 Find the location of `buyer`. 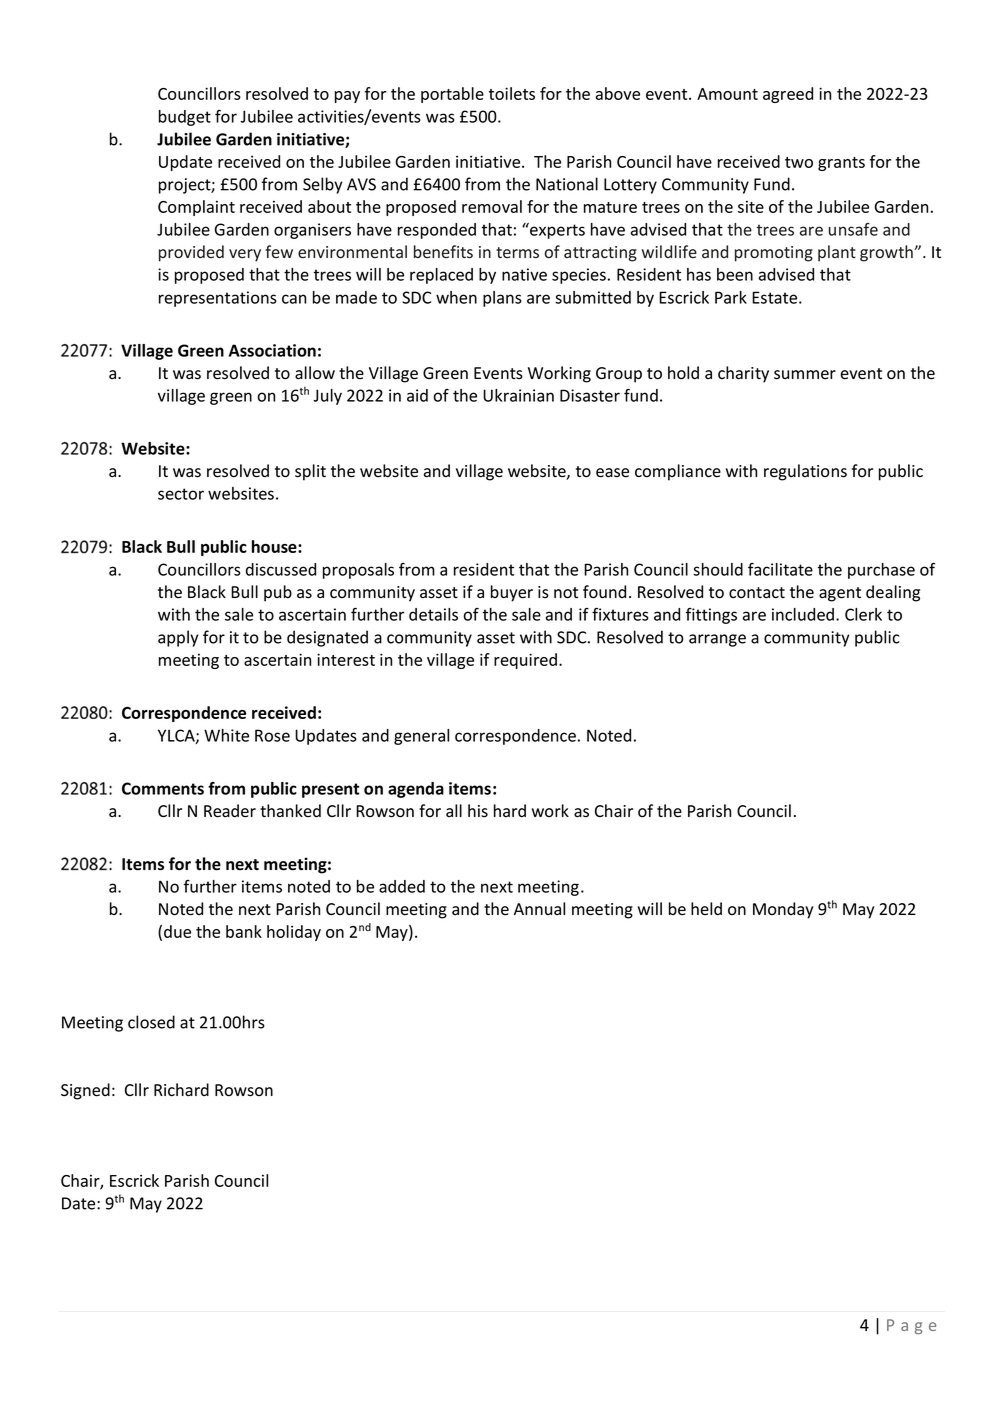

buyer is located at coordinates (512, 593).
